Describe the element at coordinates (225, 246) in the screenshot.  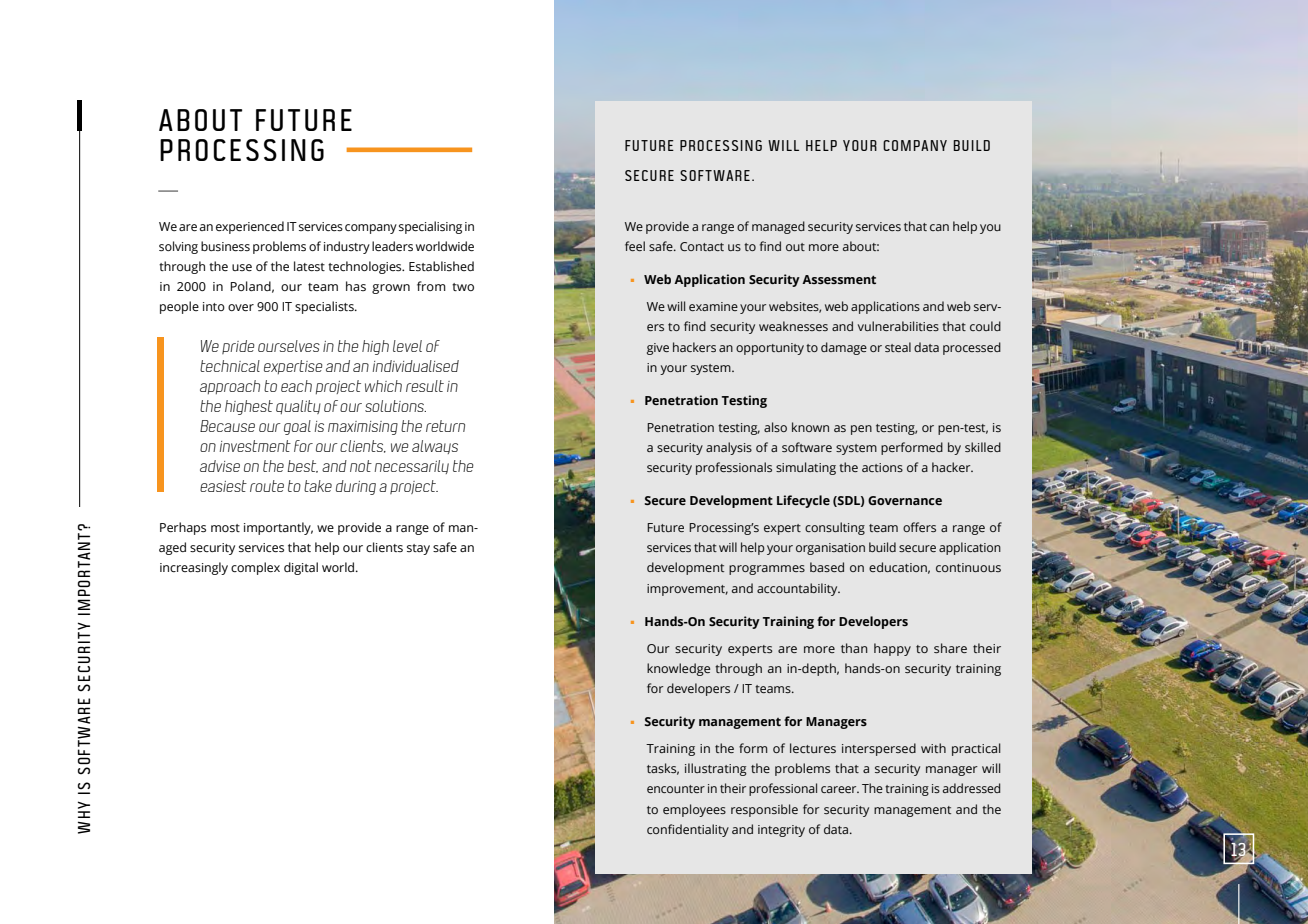
I see `business` at that location.
